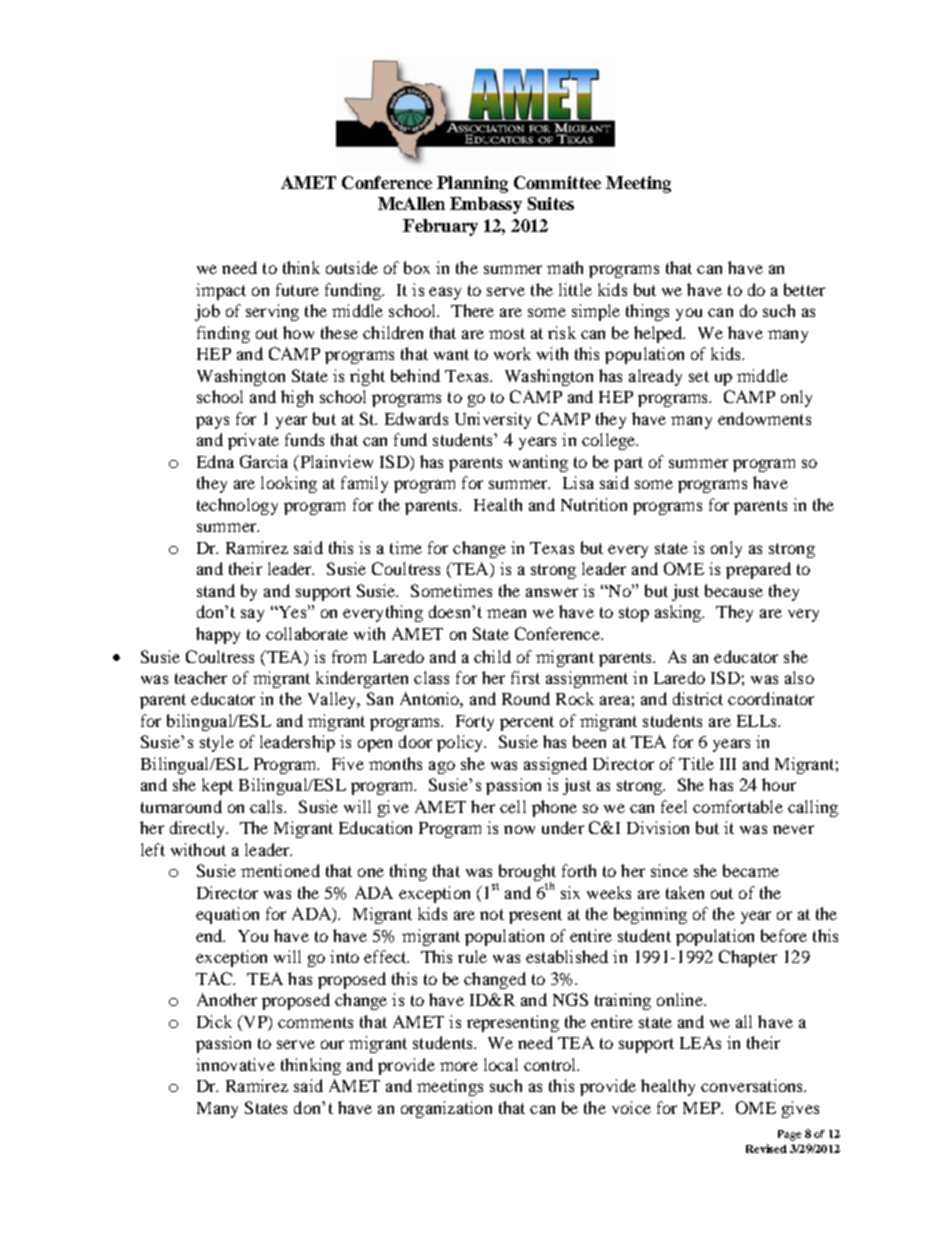 This screenshot has height=1233, width=952. Describe the element at coordinates (235, 1064) in the screenshot. I see `innovative` at that location.
